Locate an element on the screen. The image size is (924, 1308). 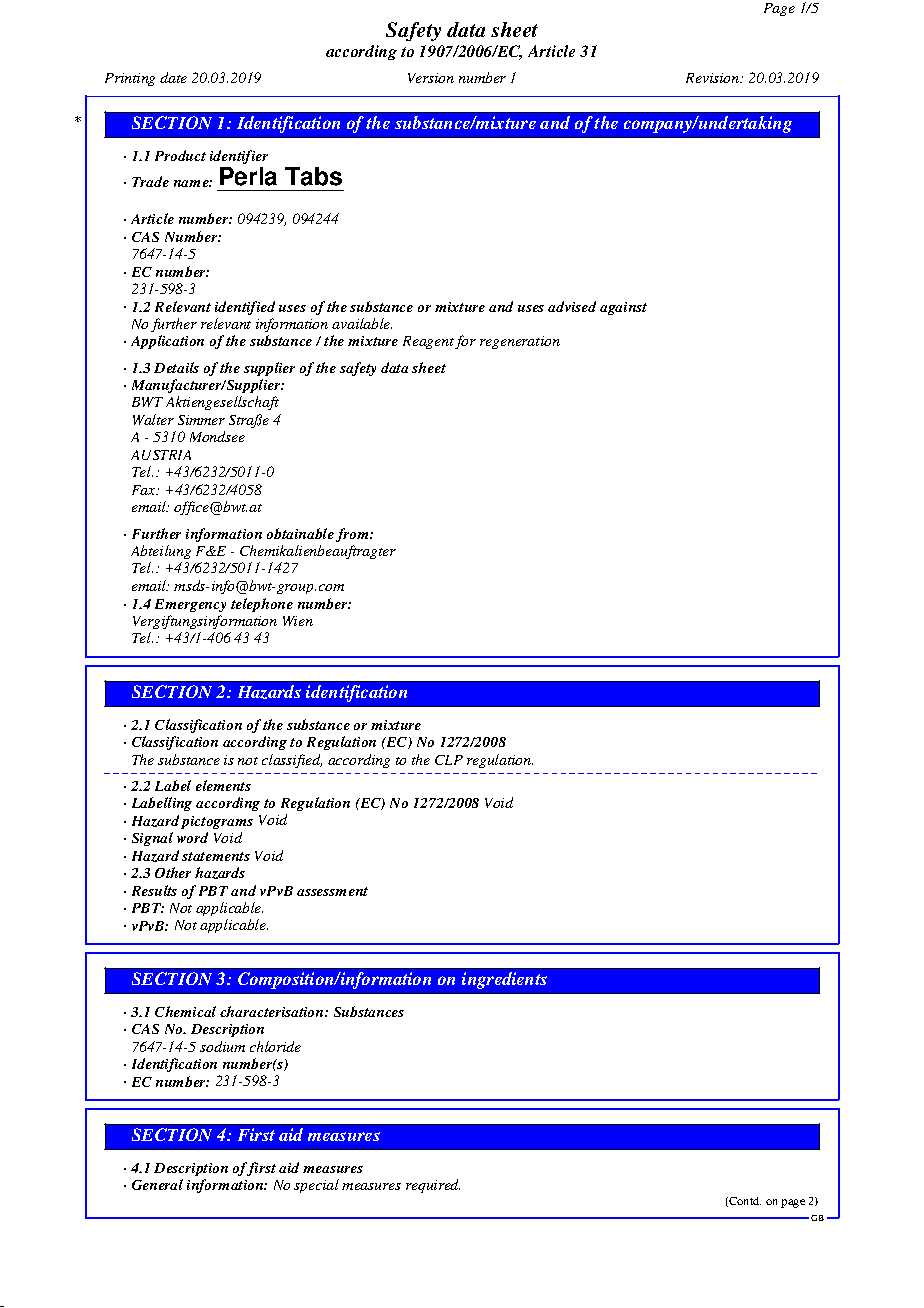
against is located at coordinates (623, 308).
